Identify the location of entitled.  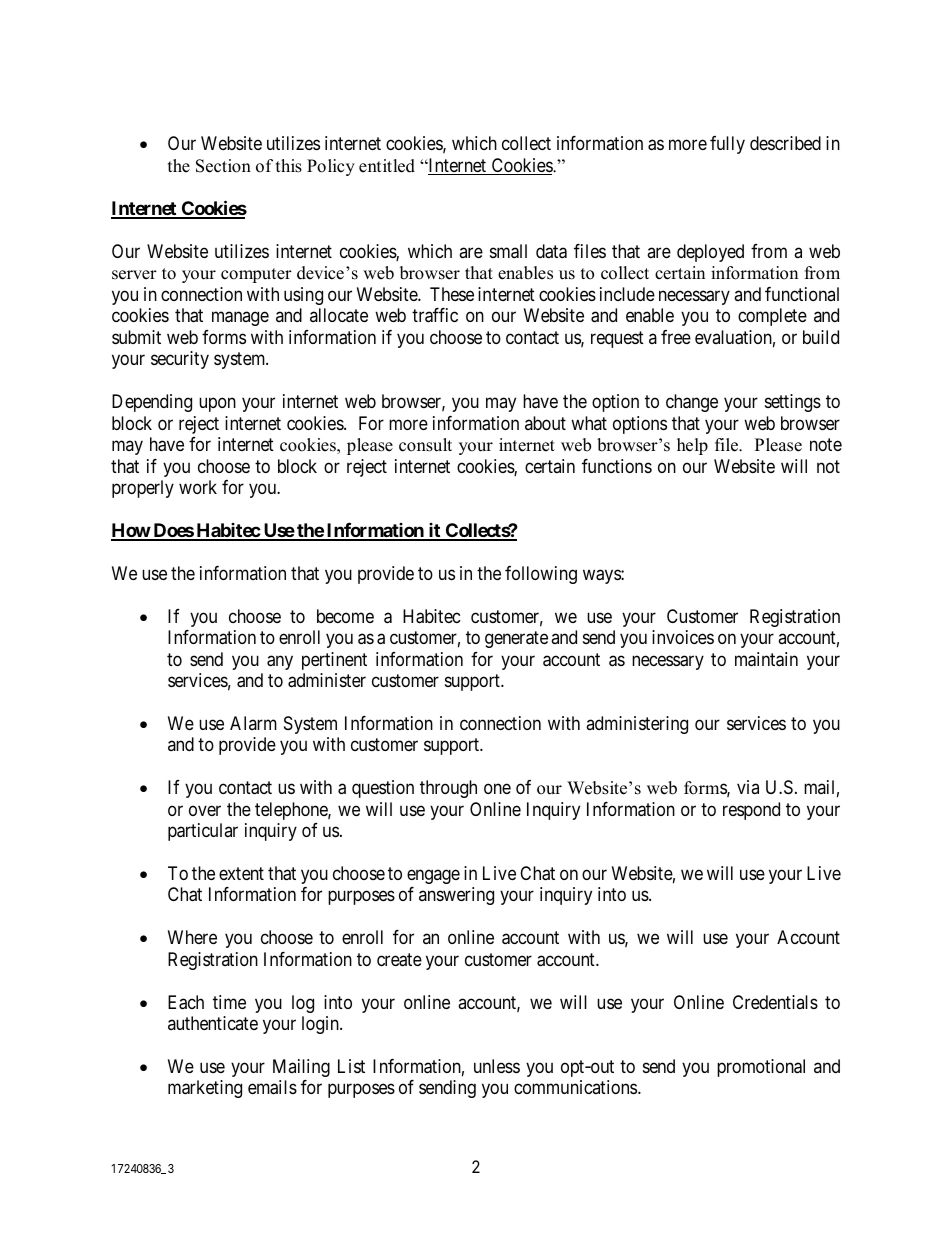
(387, 166).
